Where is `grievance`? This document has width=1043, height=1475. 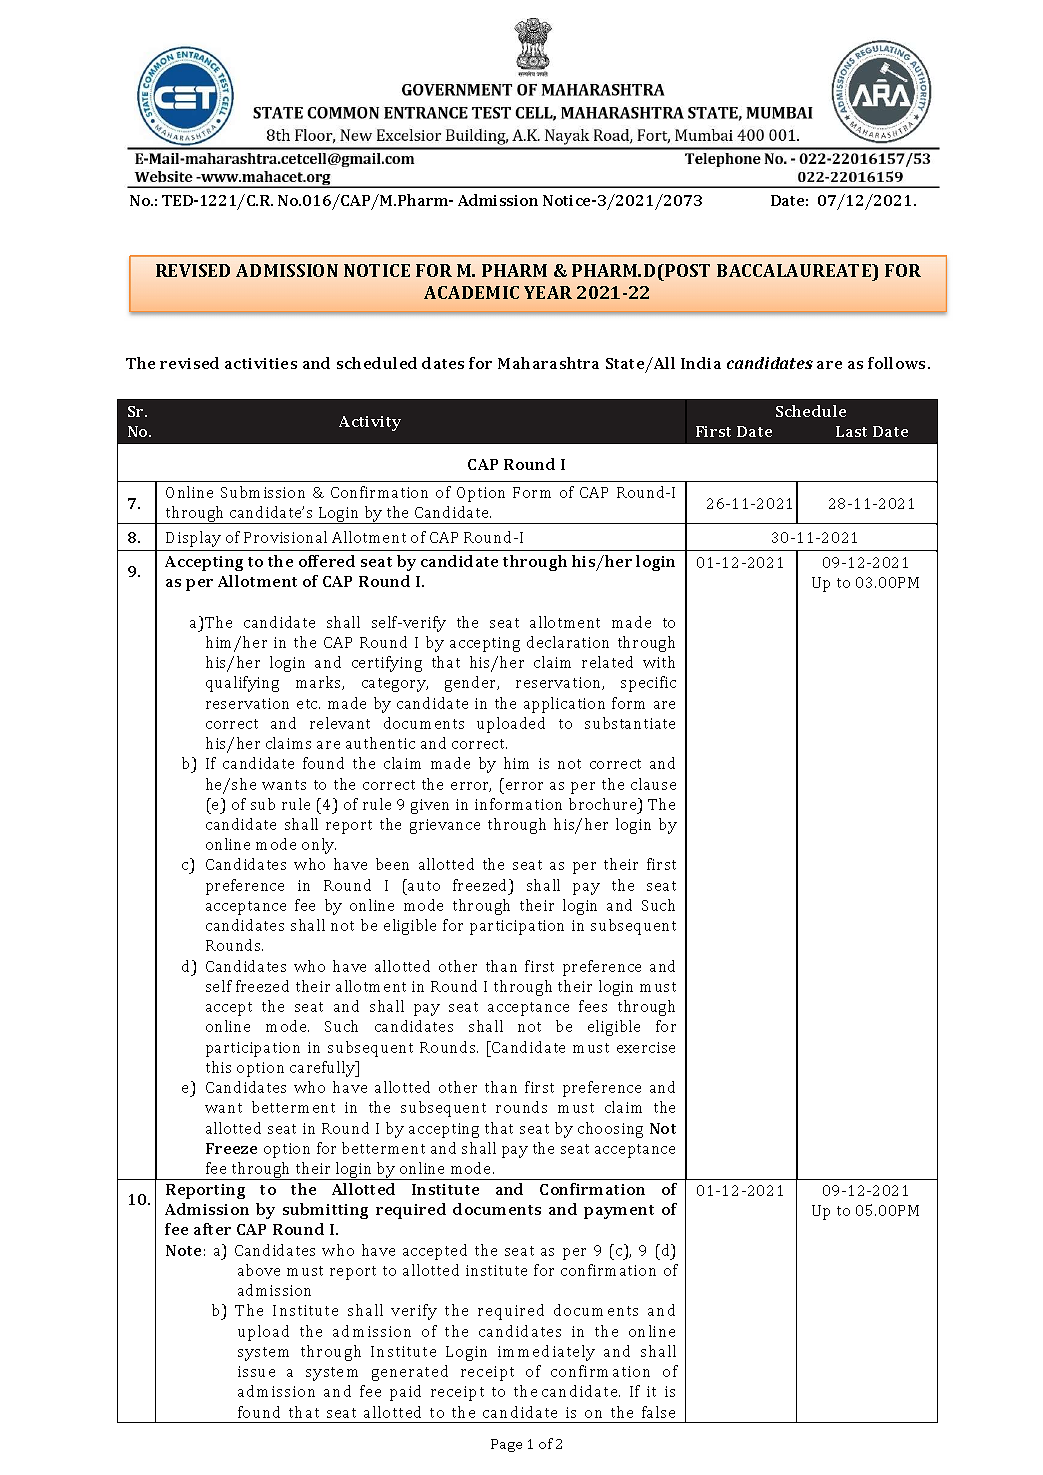 grievance is located at coordinates (445, 826).
